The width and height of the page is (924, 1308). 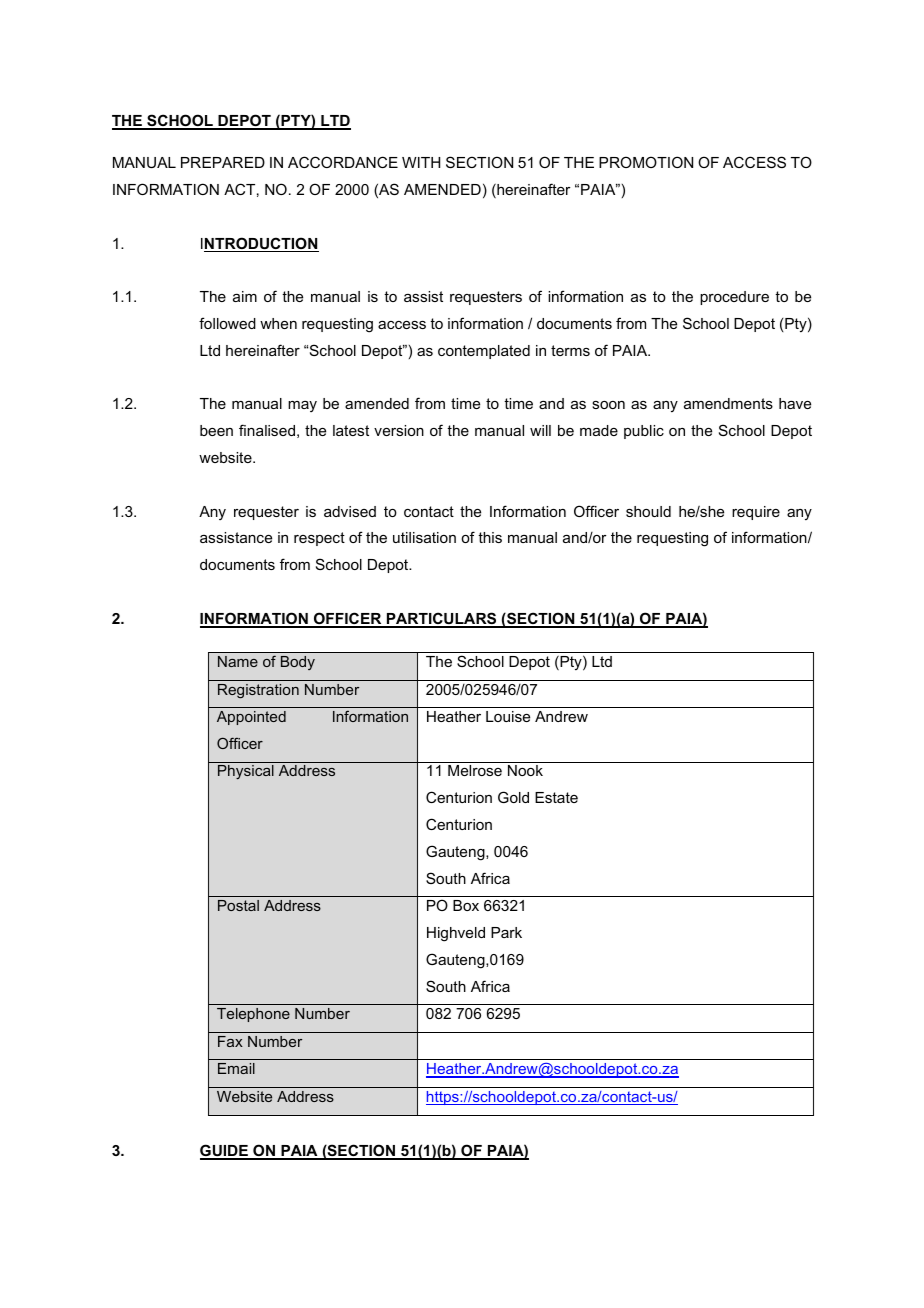 What do you see at coordinates (421, 162) in the page?
I see `WITH` at bounding box center [421, 162].
